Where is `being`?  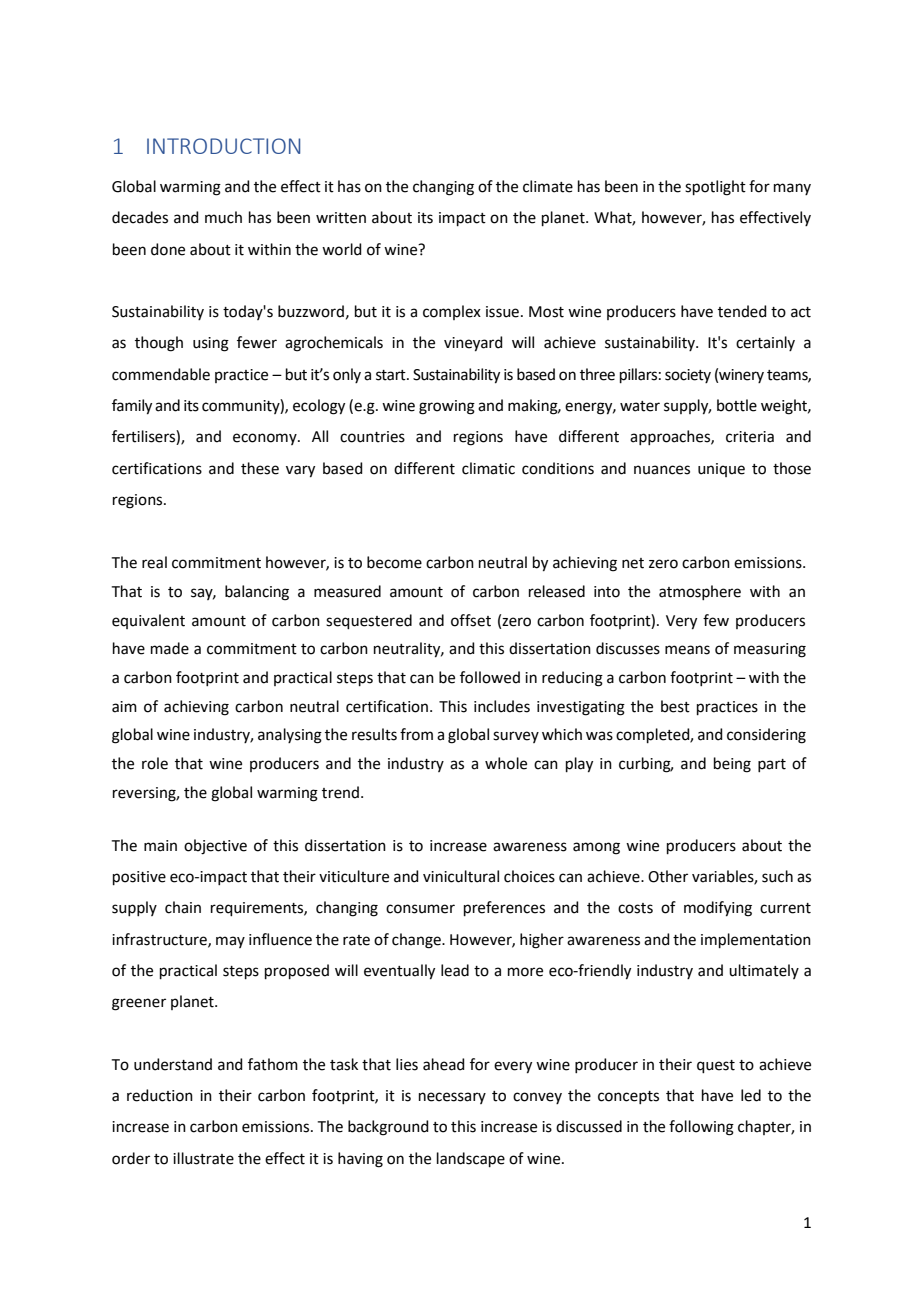
being is located at coordinates (732, 765).
